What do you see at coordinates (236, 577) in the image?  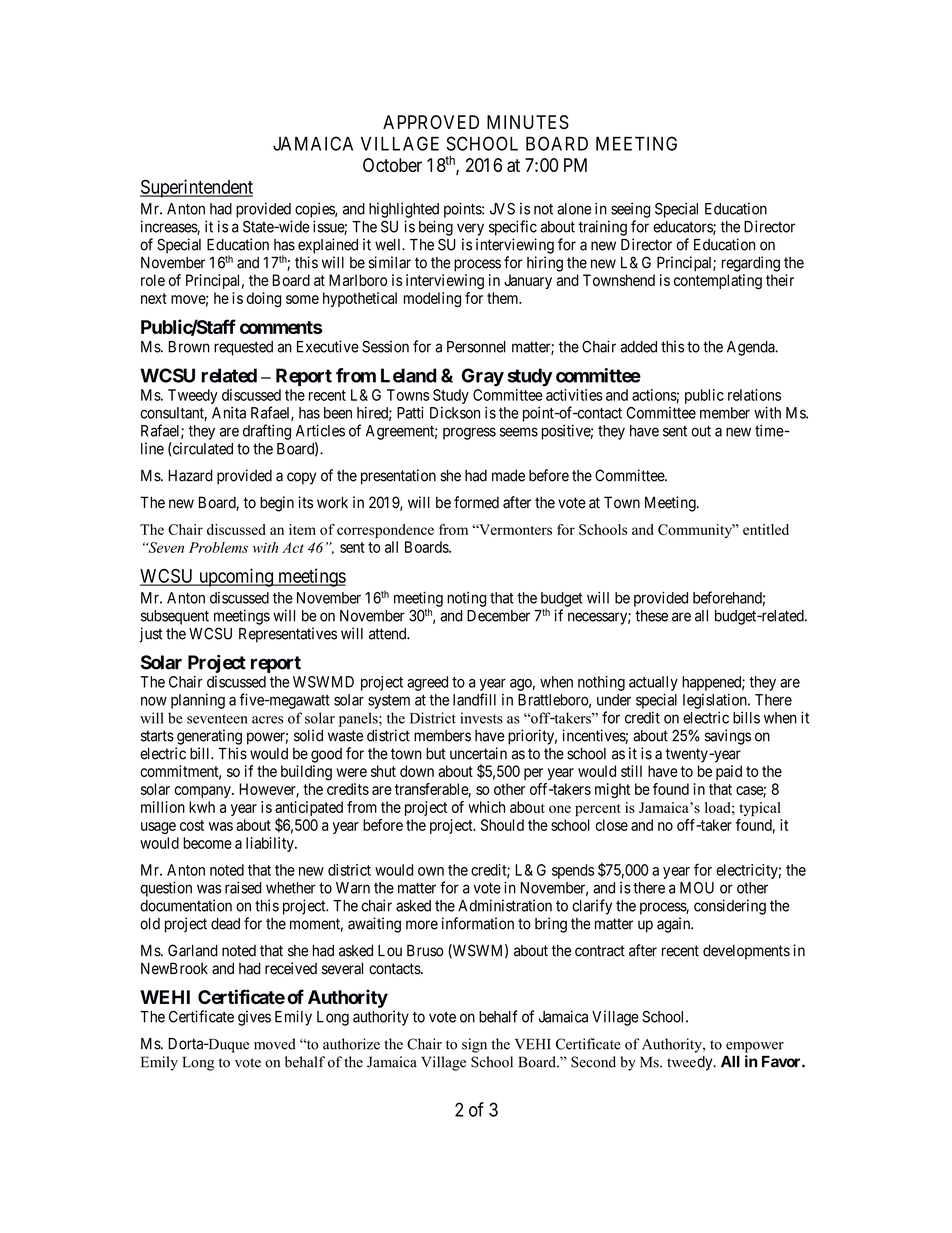 I see `upcoming` at bounding box center [236, 577].
